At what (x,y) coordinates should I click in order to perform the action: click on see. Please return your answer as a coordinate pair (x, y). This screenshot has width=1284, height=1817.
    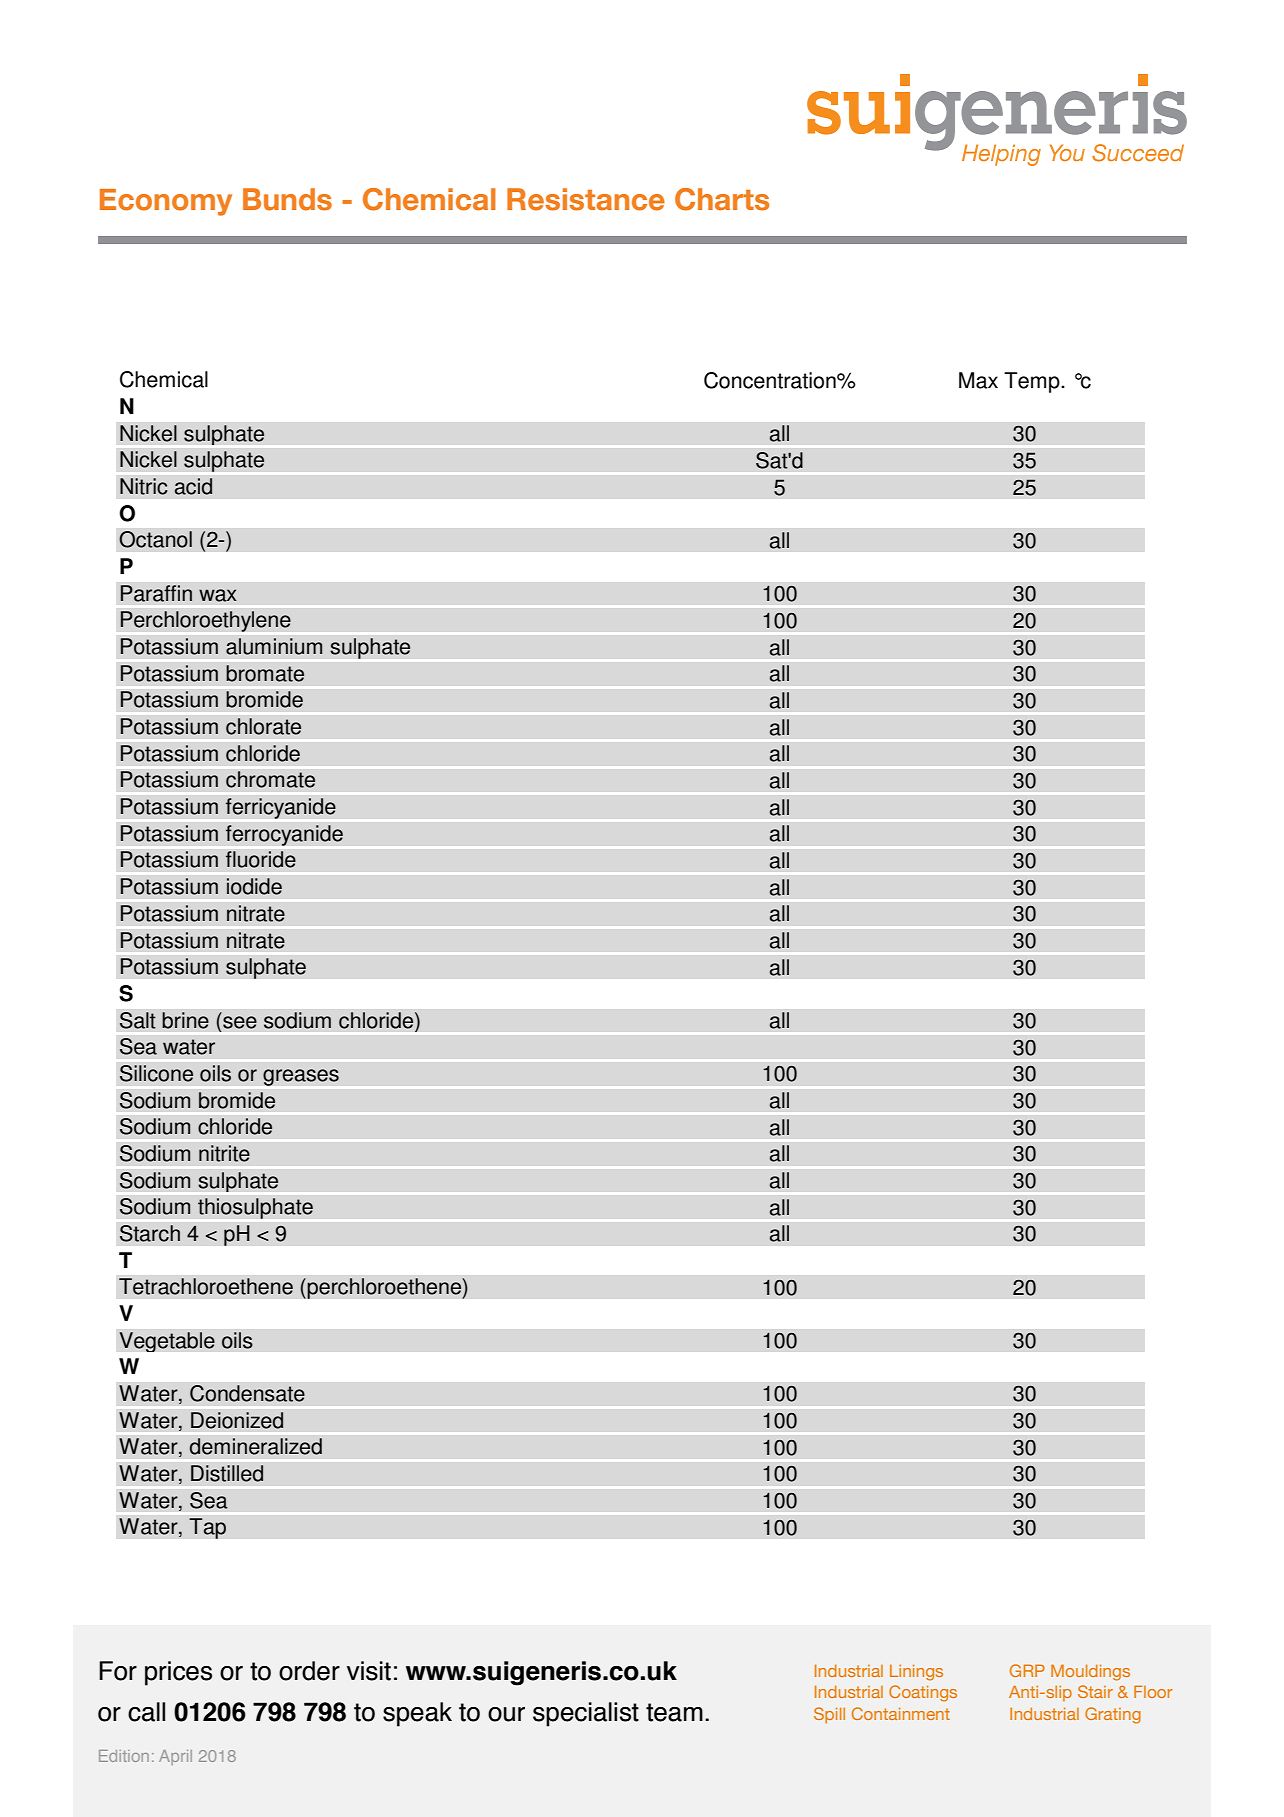
    Looking at the image, I should click on (240, 1022).
